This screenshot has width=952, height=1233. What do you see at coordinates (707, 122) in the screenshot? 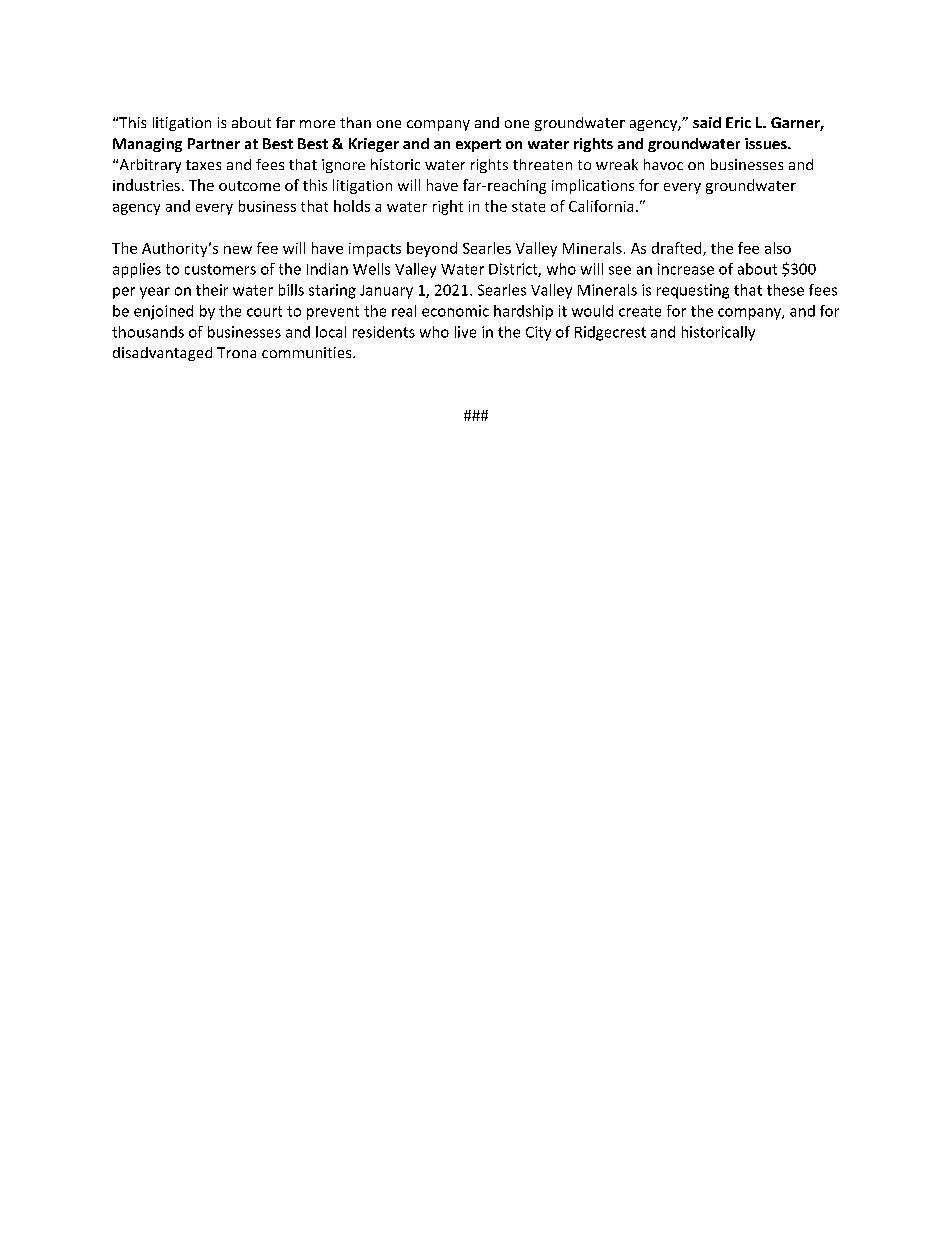
I see `said` at bounding box center [707, 122].
